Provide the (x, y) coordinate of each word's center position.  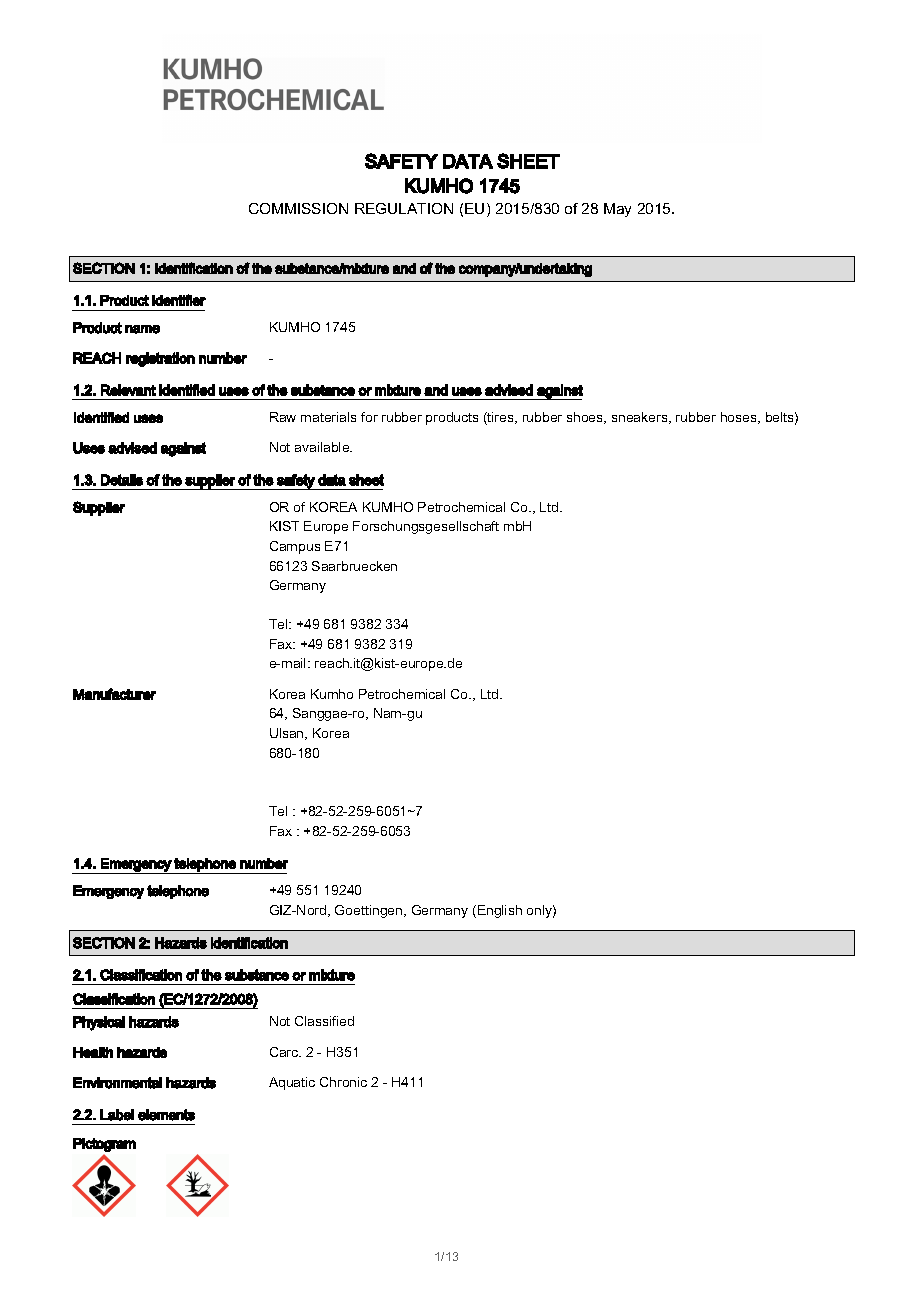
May (617, 210)
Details (122, 480)
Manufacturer (114, 694)
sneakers (641, 418)
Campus (295, 547)
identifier (179, 300)
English (500, 911)
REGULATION (404, 208)
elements (166, 1115)
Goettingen (370, 911)
